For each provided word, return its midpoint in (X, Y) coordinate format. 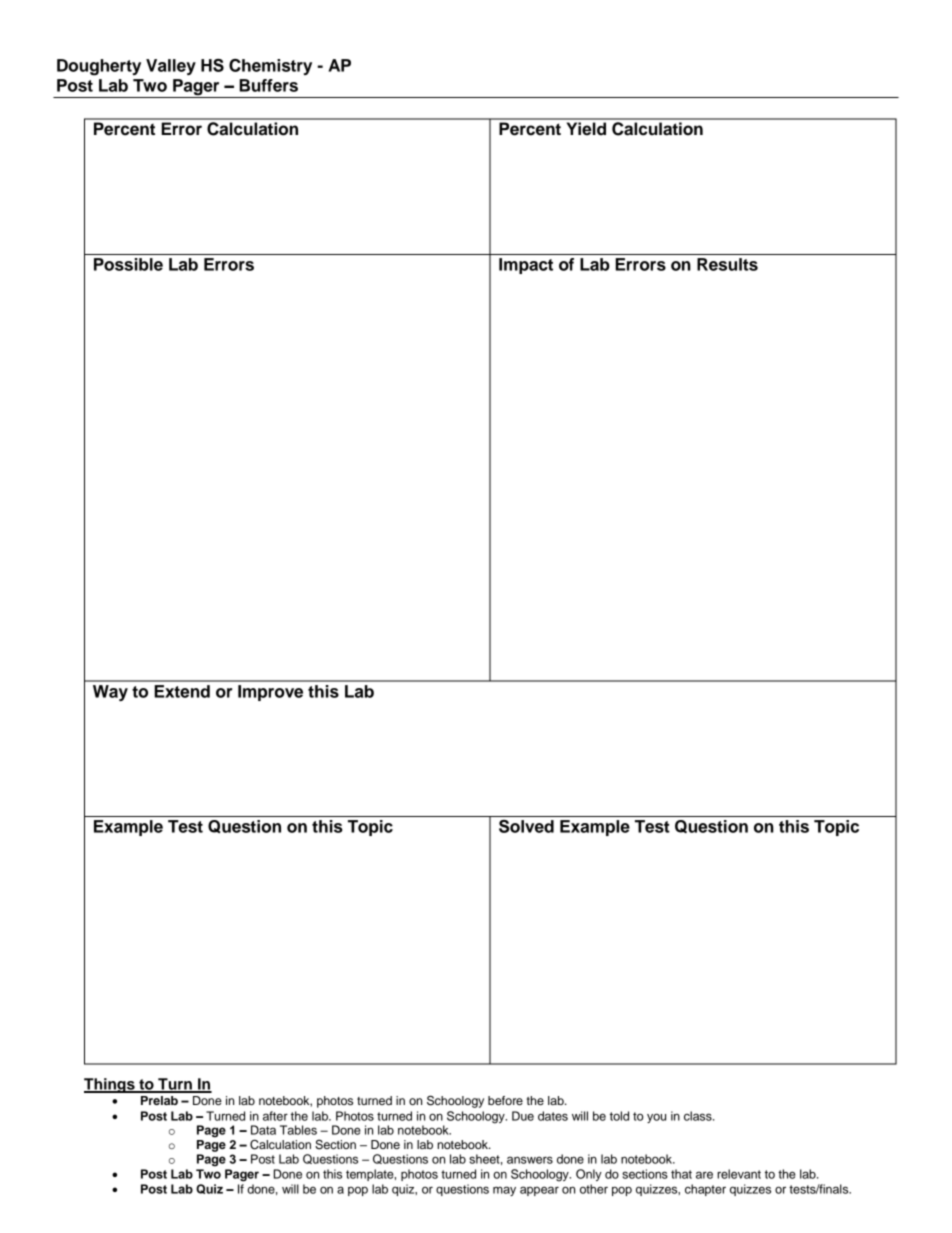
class (699, 1116)
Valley (171, 67)
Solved (526, 826)
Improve (270, 693)
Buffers (268, 85)
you (656, 1118)
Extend (182, 691)
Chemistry (270, 67)
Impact (526, 266)
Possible (128, 264)
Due (523, 1116)
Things (110, 1085)
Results (727, 264)
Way (110, 693)
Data (263, 1130)
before (505, 1100)
